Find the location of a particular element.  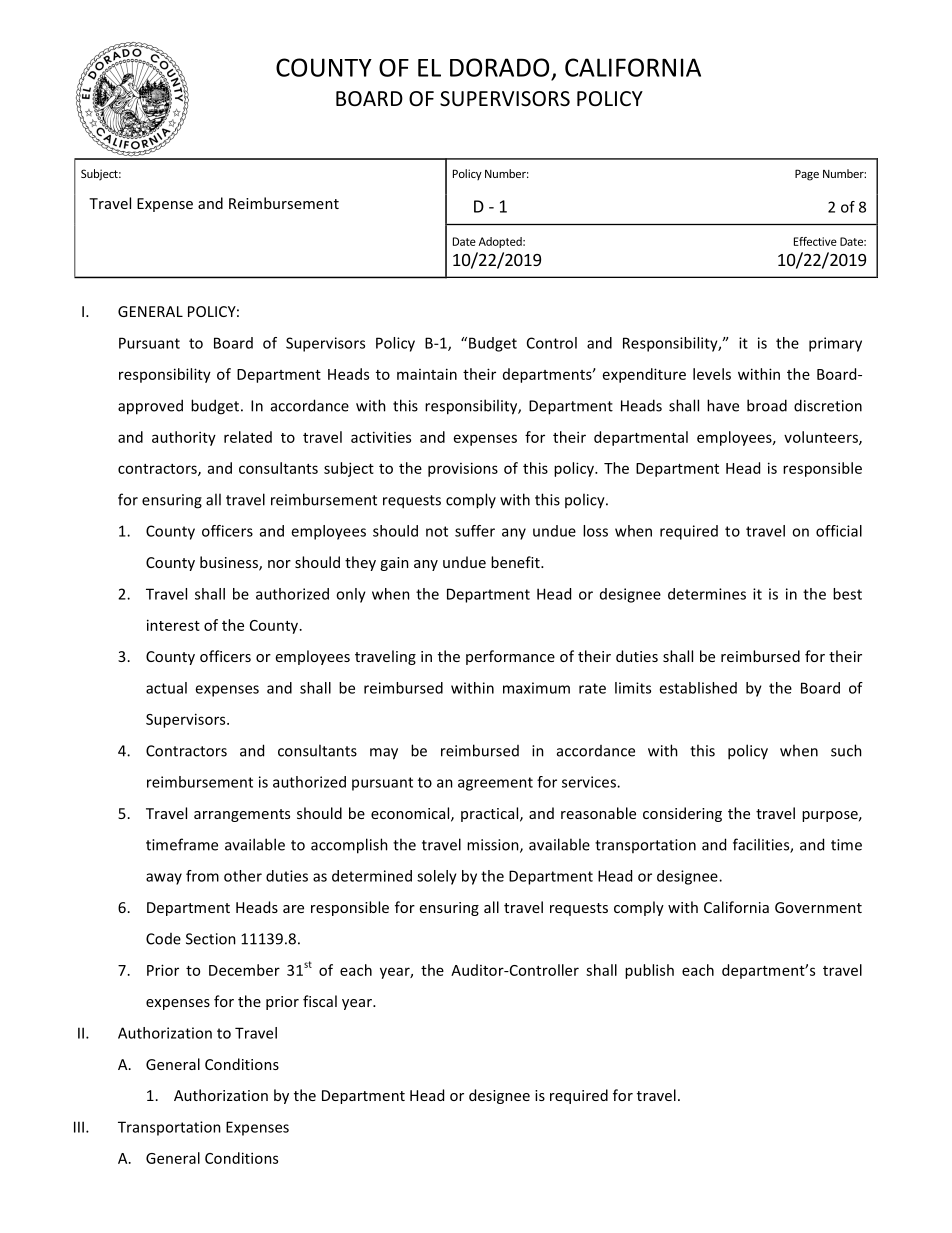

provisions is located at coordinates (463, 469).
